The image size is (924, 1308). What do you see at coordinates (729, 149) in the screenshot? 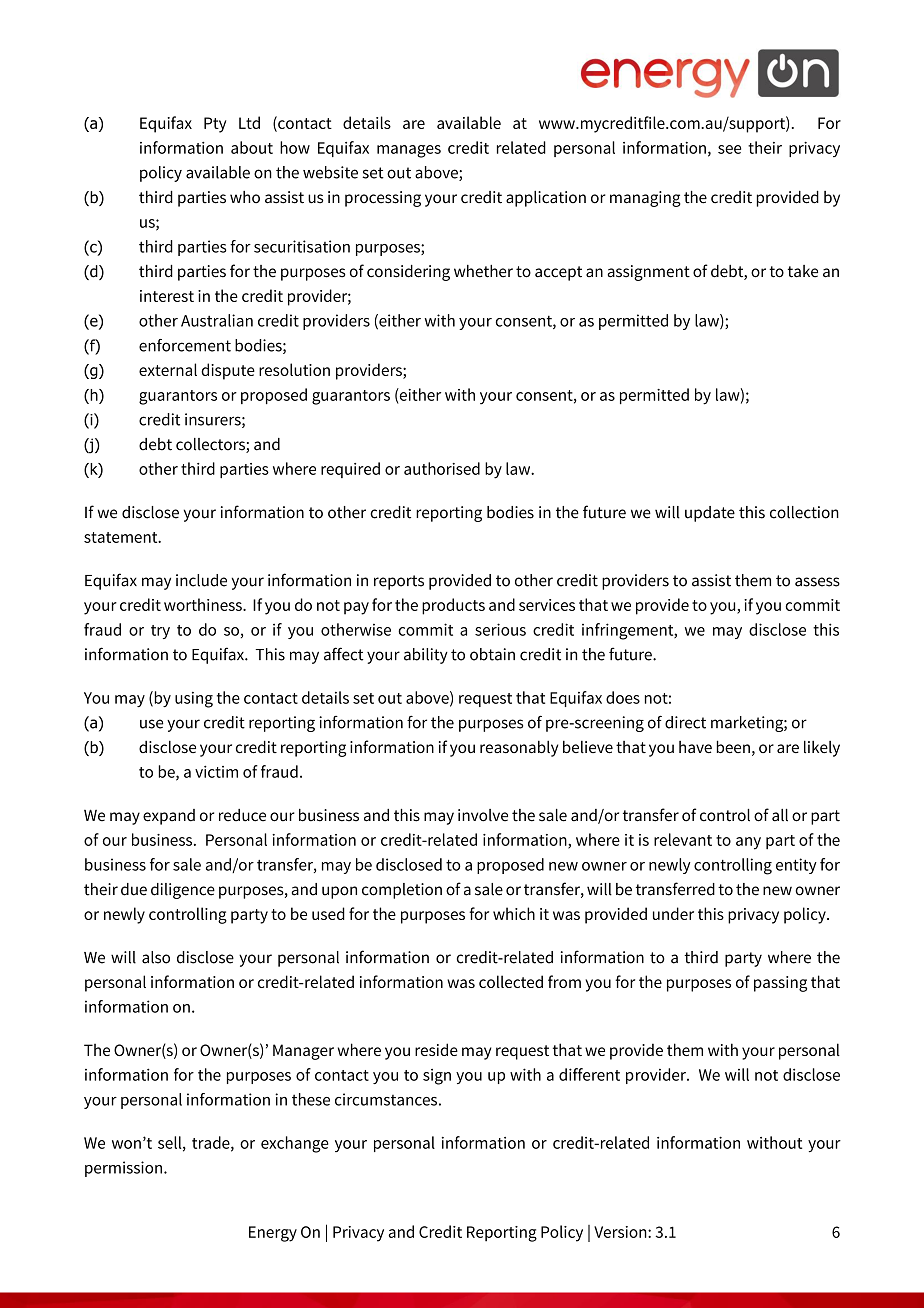
I see `see` at bounding box center [729, 149].
